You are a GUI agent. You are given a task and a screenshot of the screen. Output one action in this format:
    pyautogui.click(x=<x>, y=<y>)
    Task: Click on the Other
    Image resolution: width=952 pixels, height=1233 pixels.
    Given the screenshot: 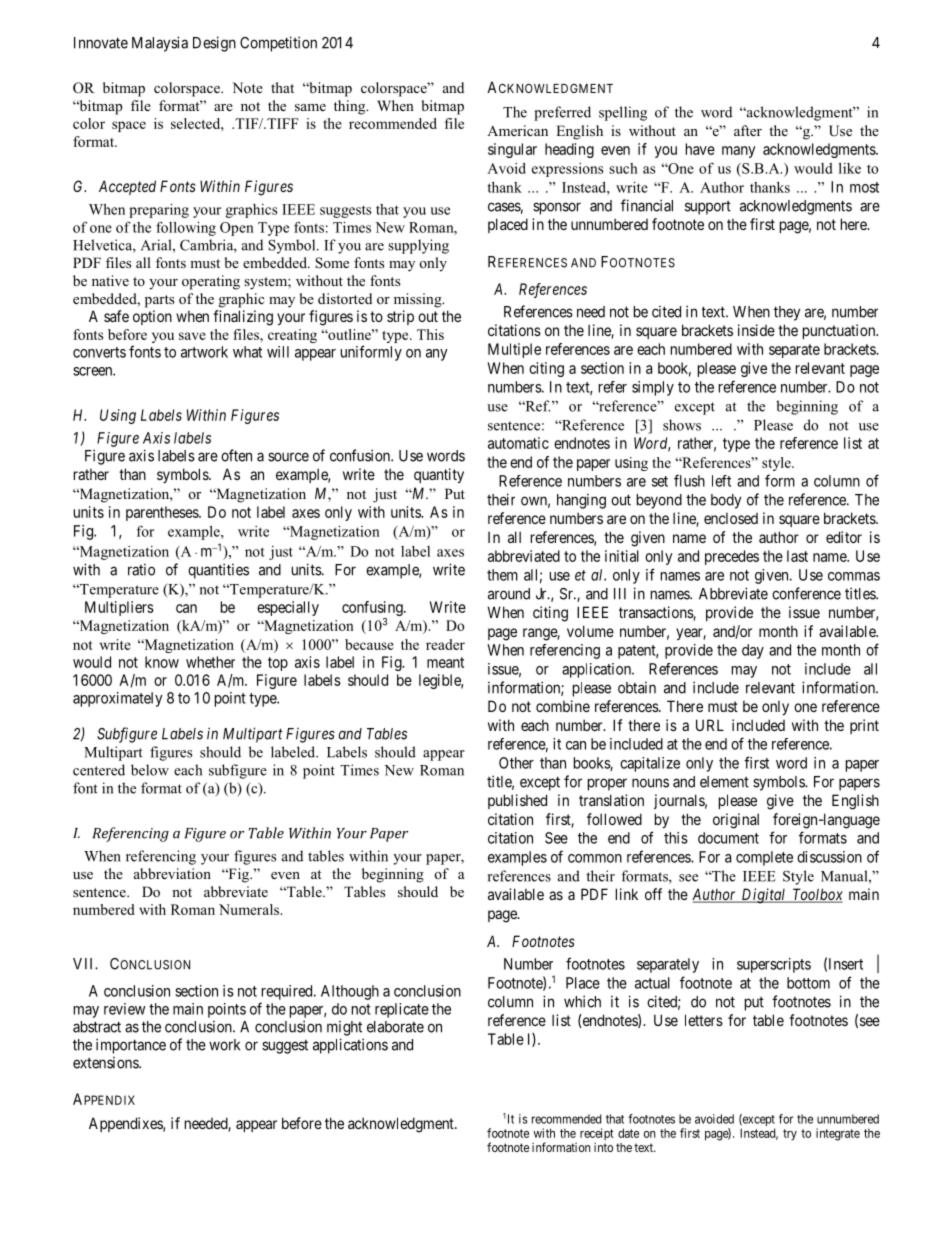 What is the action you would take?
    pyautogui.click(x=516, y=763)
